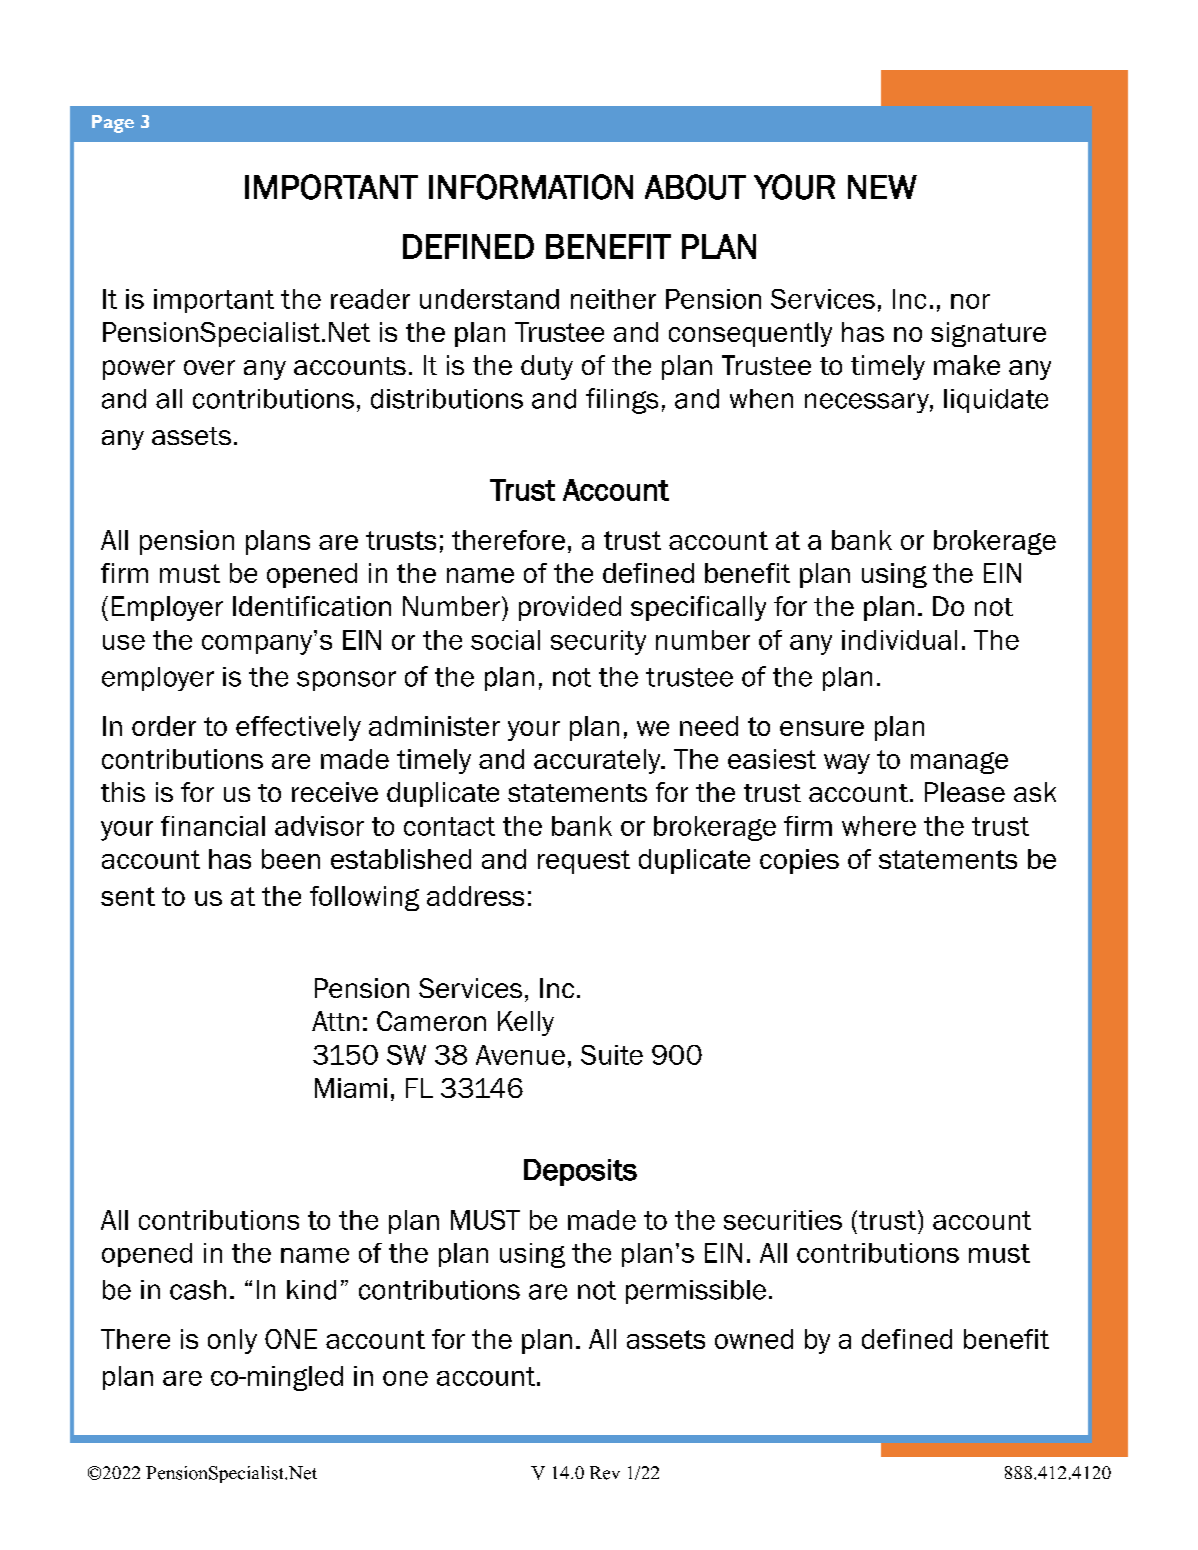  What do you see at coordinates (959, 763) in the image?
I see `manage` at bounding box center [959, 763].
